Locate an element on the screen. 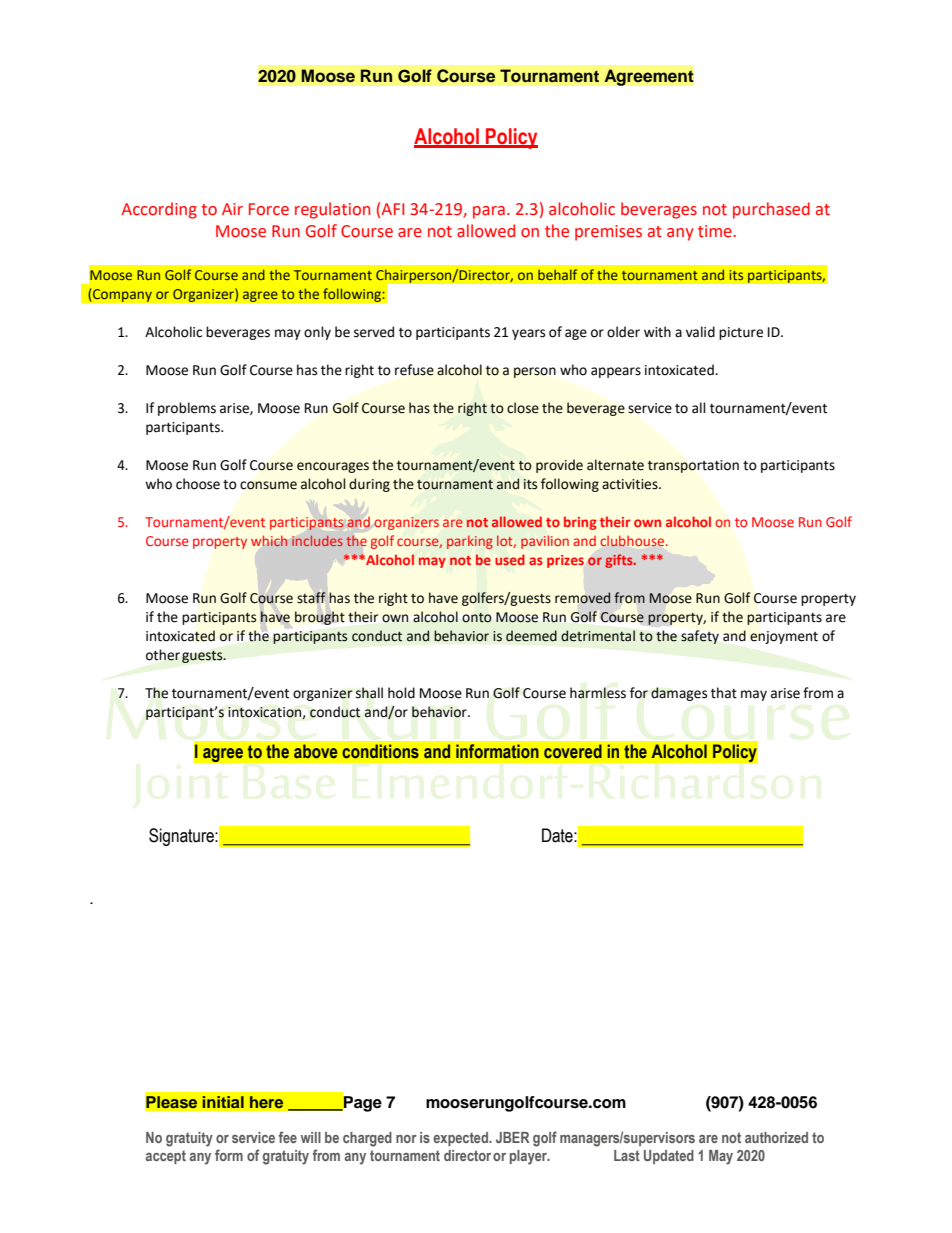  authorized is located at coordinates (776, 1137).
